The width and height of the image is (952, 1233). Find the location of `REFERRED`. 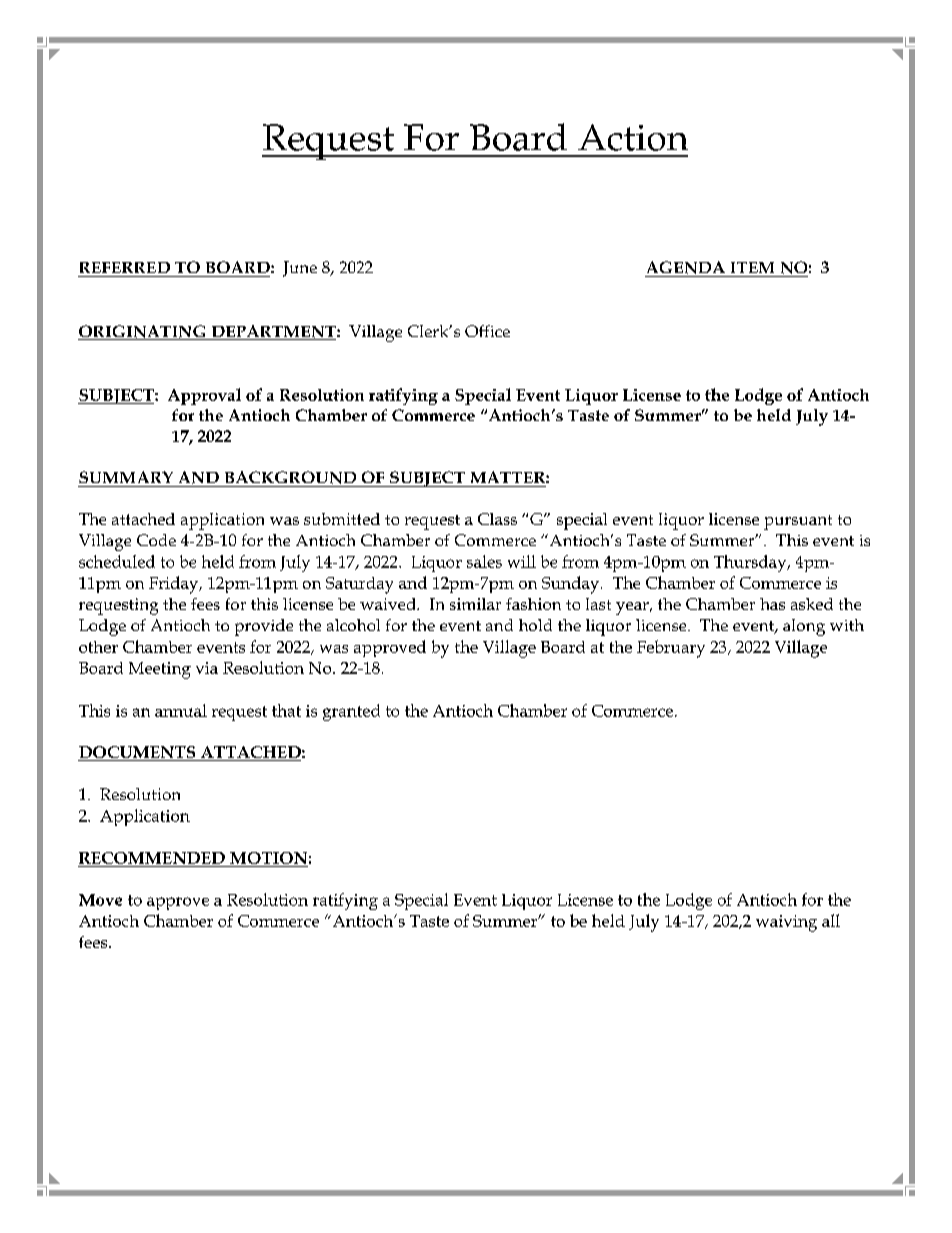

REFERRED is located at coordinates (125, 267).
